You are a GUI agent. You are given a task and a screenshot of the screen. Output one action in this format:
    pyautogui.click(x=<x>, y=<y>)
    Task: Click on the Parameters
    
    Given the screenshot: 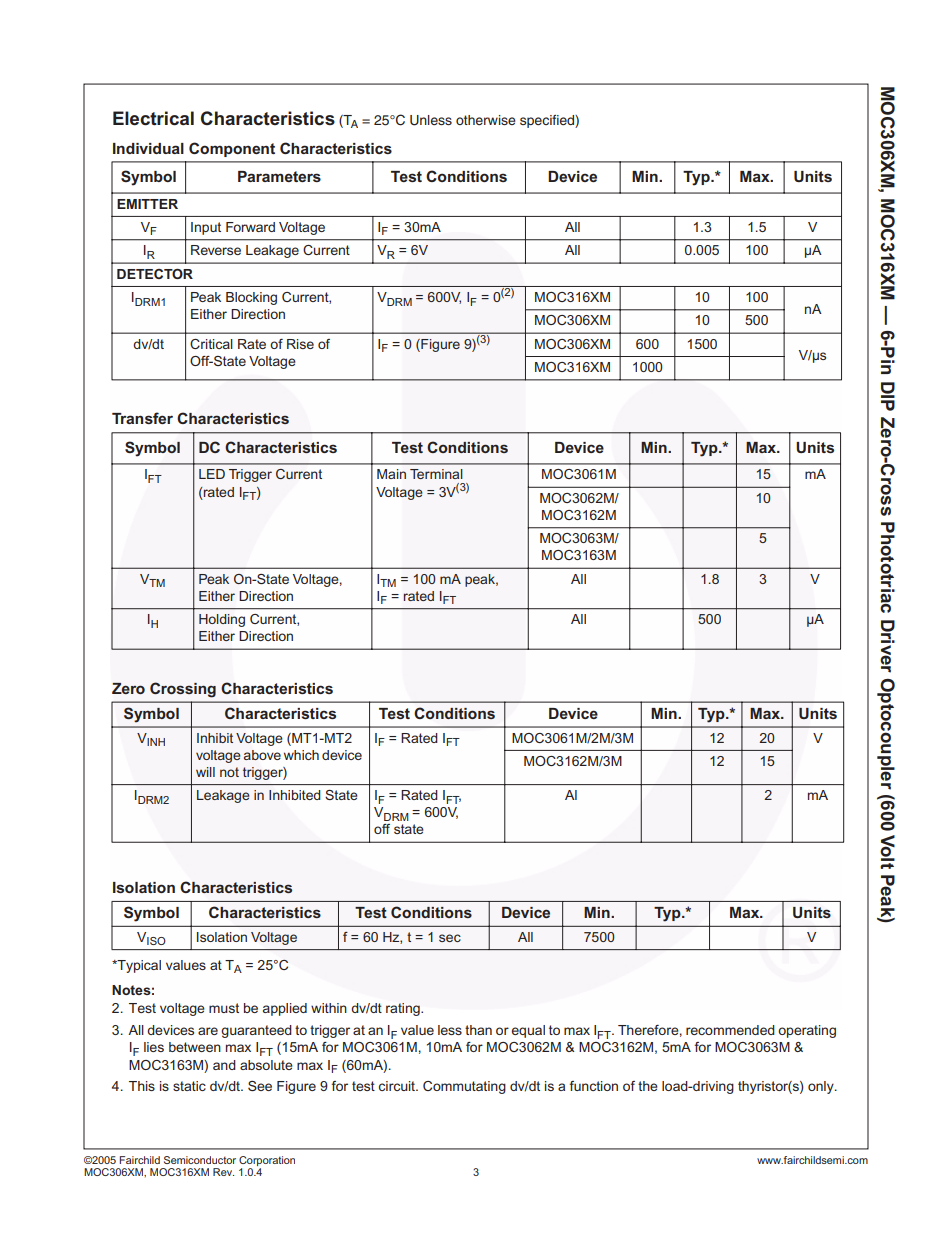 What is the action you would take?
    pyautogui.click(x=279, y=176)
